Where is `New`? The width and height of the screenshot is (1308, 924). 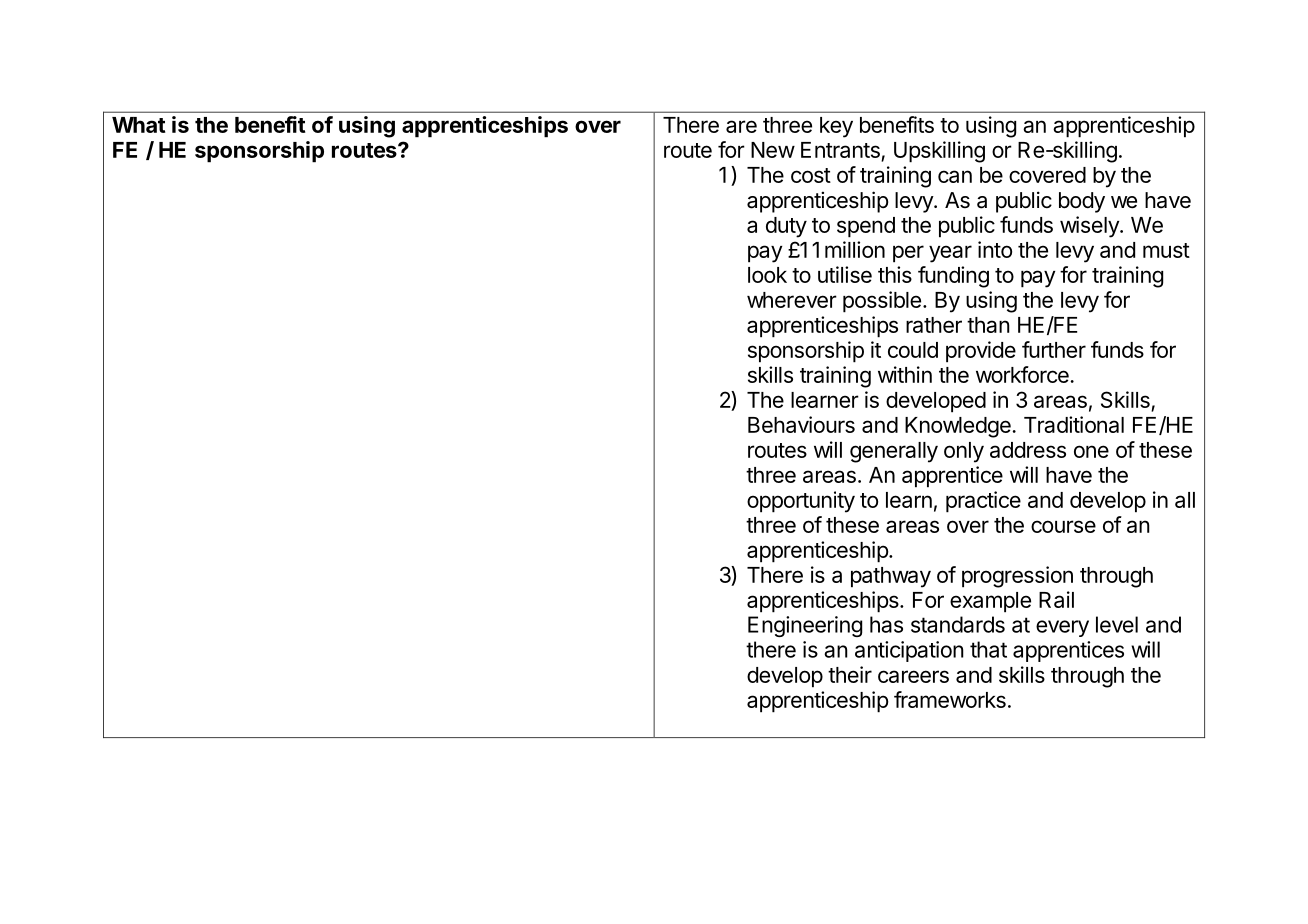
New is located at coordinates (773, 150).
